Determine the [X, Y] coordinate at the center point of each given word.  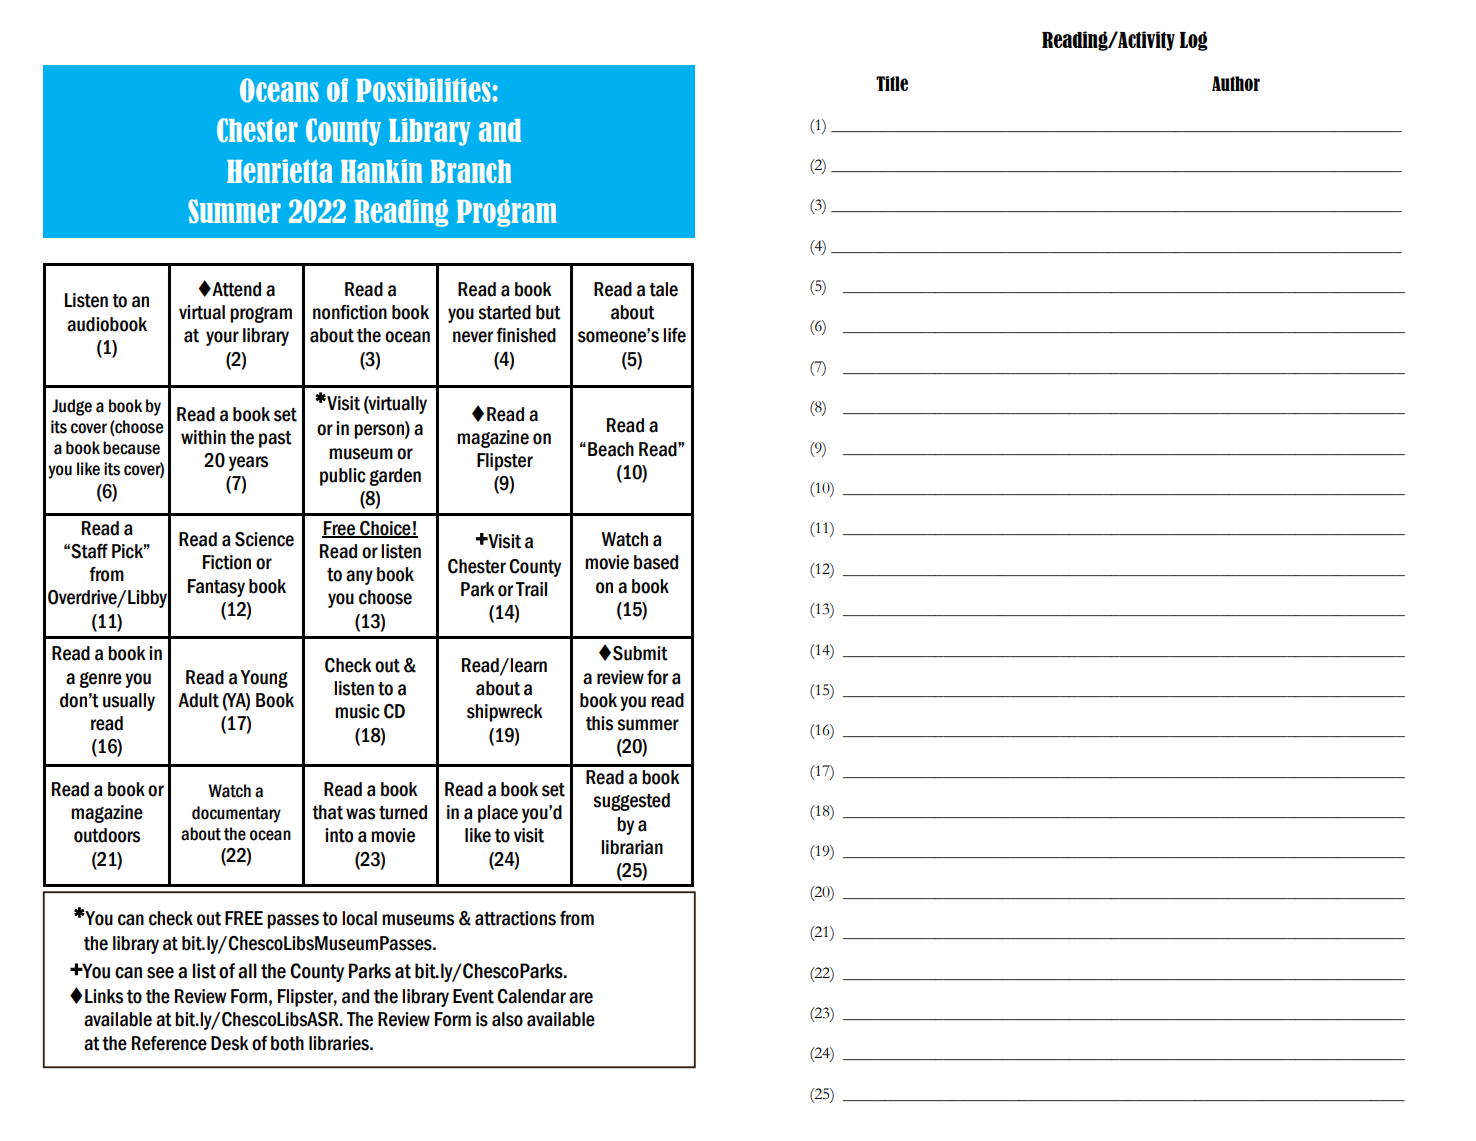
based [656, 562]
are [581, 998]
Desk [230, 1043]
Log [1194, 41]
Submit [640, 653]
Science [264, 539]
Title [892, 83]
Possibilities [423, 90]
